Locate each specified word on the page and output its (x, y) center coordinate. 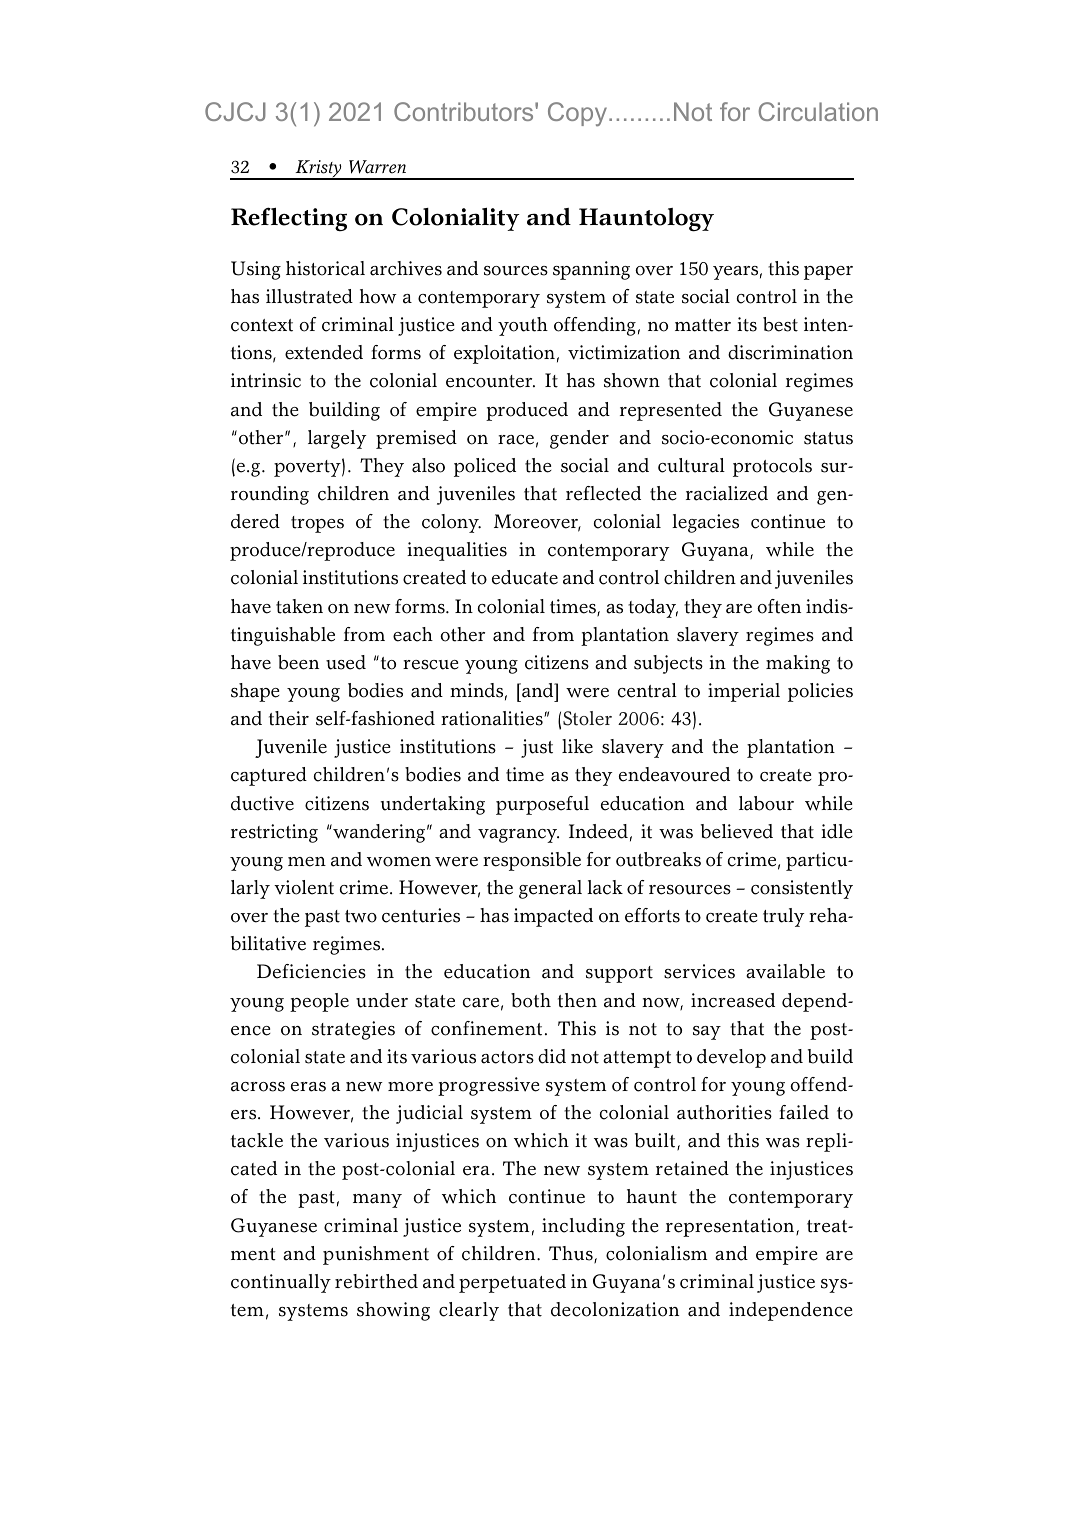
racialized (727, 493)
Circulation (818, 111)
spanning (591, 270)
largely (337, 439)
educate (525, 577)
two (361, 916)
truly (783, 917)
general (550, 889)
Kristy (318, 170)
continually (281, 1283)
